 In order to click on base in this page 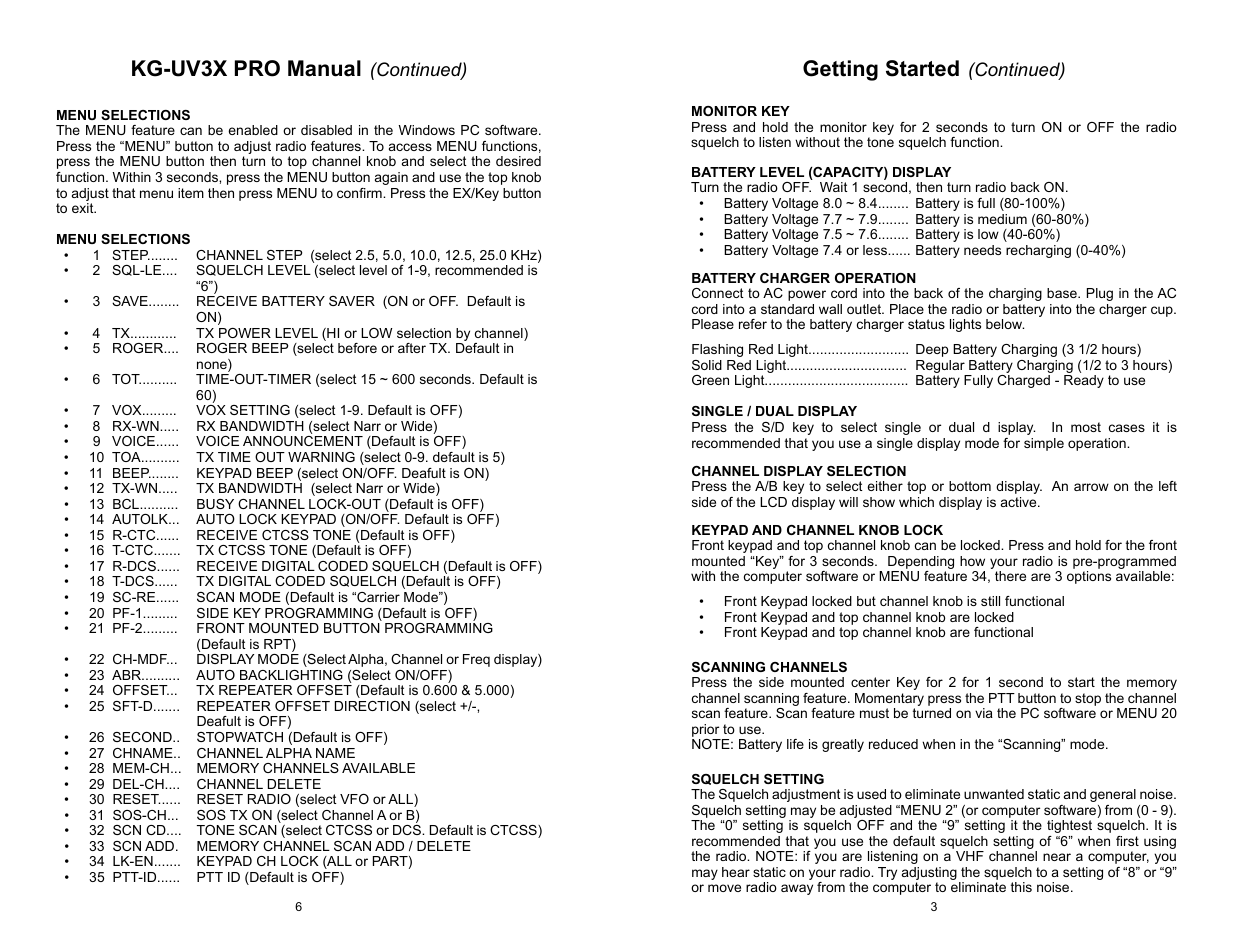, I will do `click(1063, 293)`.
